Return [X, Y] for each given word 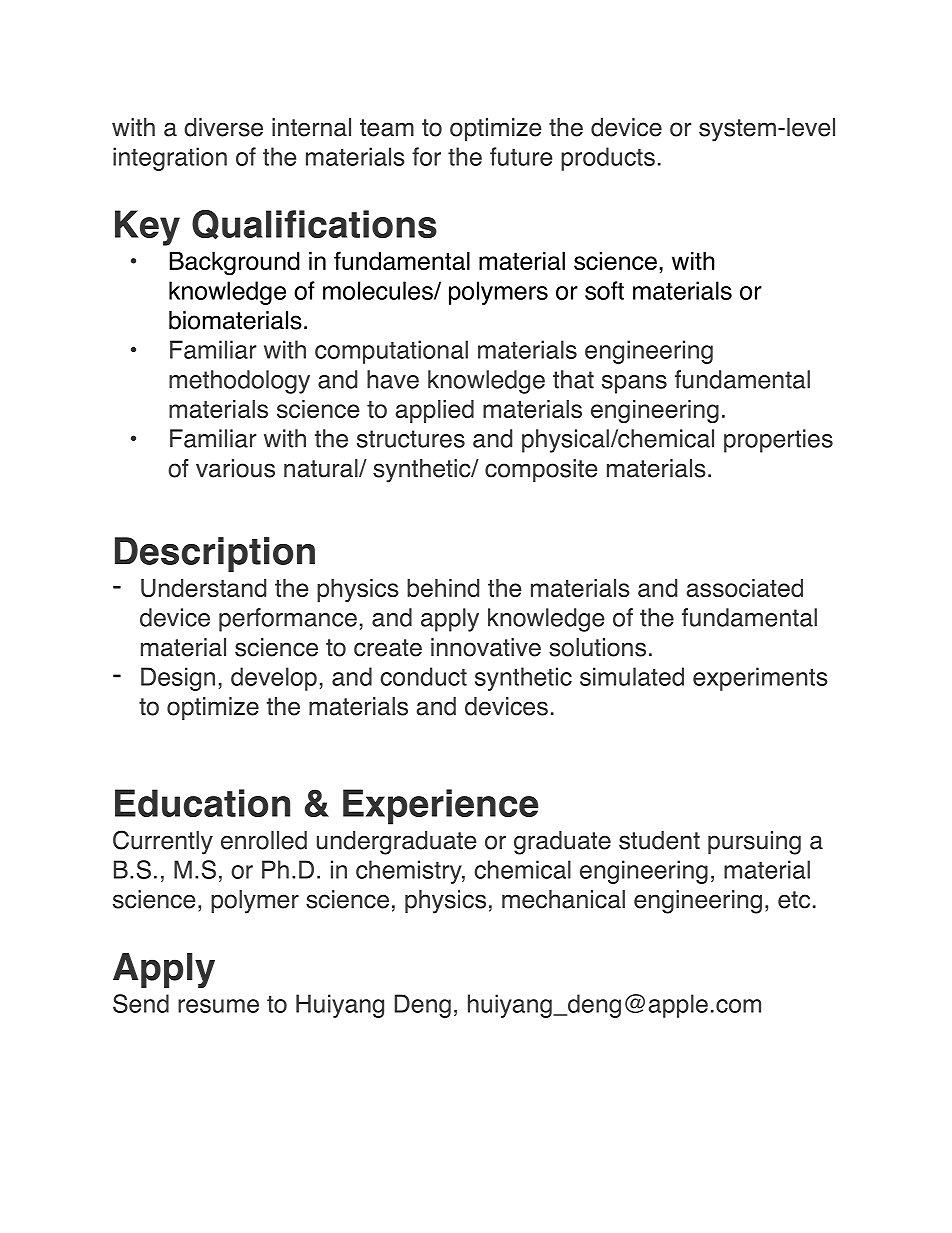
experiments [760, 679]
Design [178, 679]
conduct [423, 676]
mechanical [563, 899]
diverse [223, 127]
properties [778, 441]
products [608, 159]
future [521, 156]
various [235, 468]
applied [435, 411]
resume [218, 1006]
